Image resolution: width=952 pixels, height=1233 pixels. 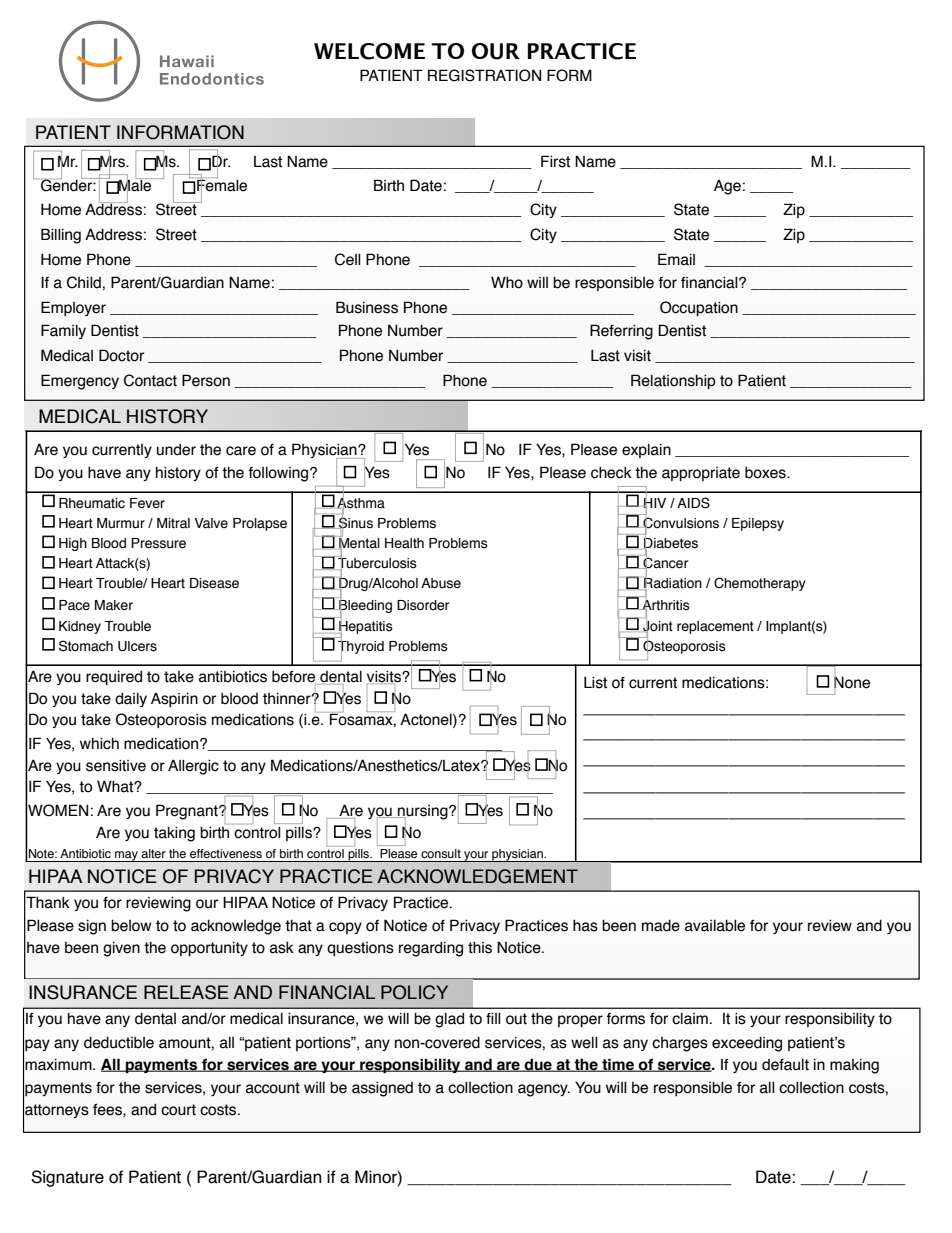 What do you see at coordinates (760, 584) in the screenshot?
I see `Chemotherapy` at bounding box center [760, 584].
